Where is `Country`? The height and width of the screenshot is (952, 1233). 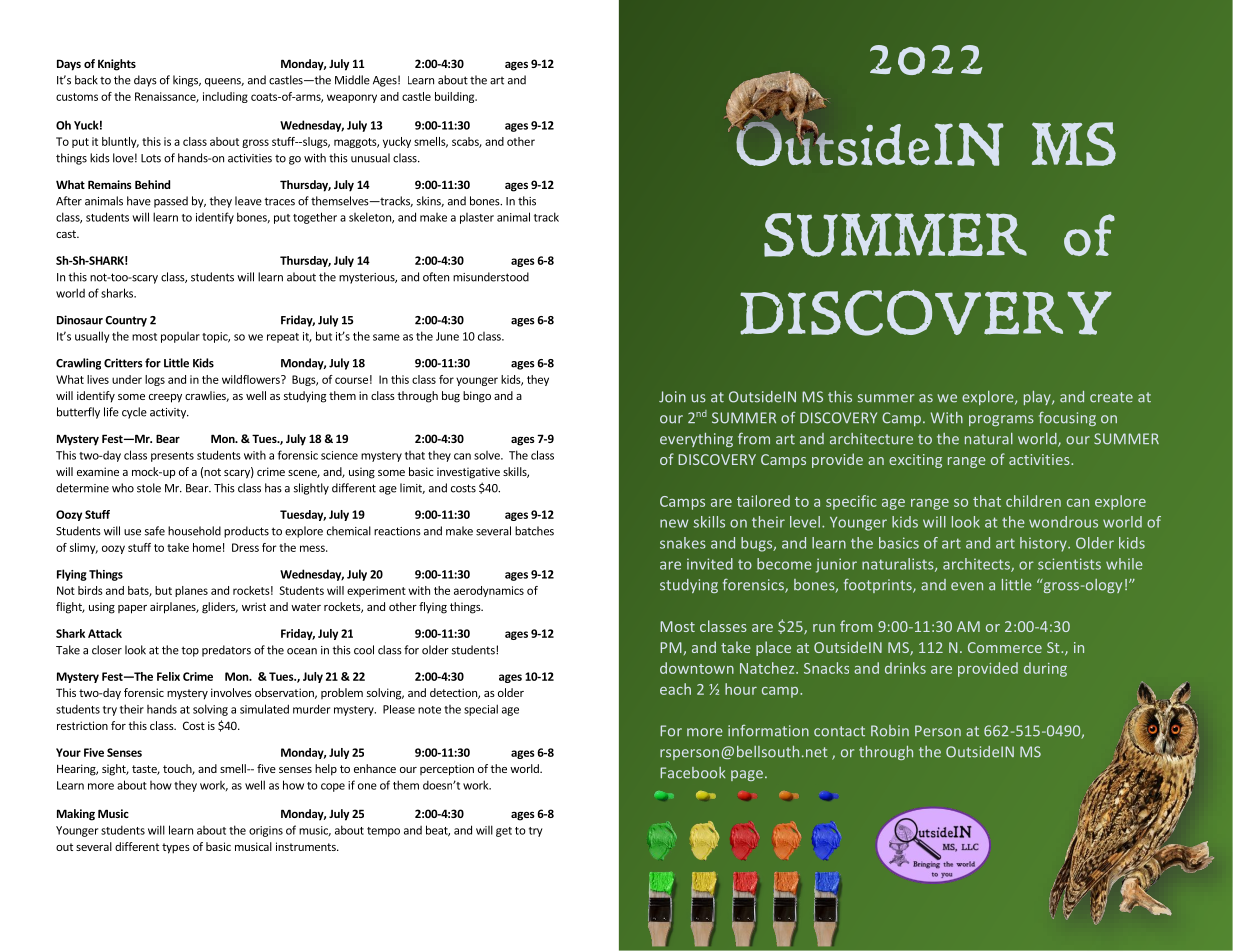 Country is located at coordinates (126, 321).
